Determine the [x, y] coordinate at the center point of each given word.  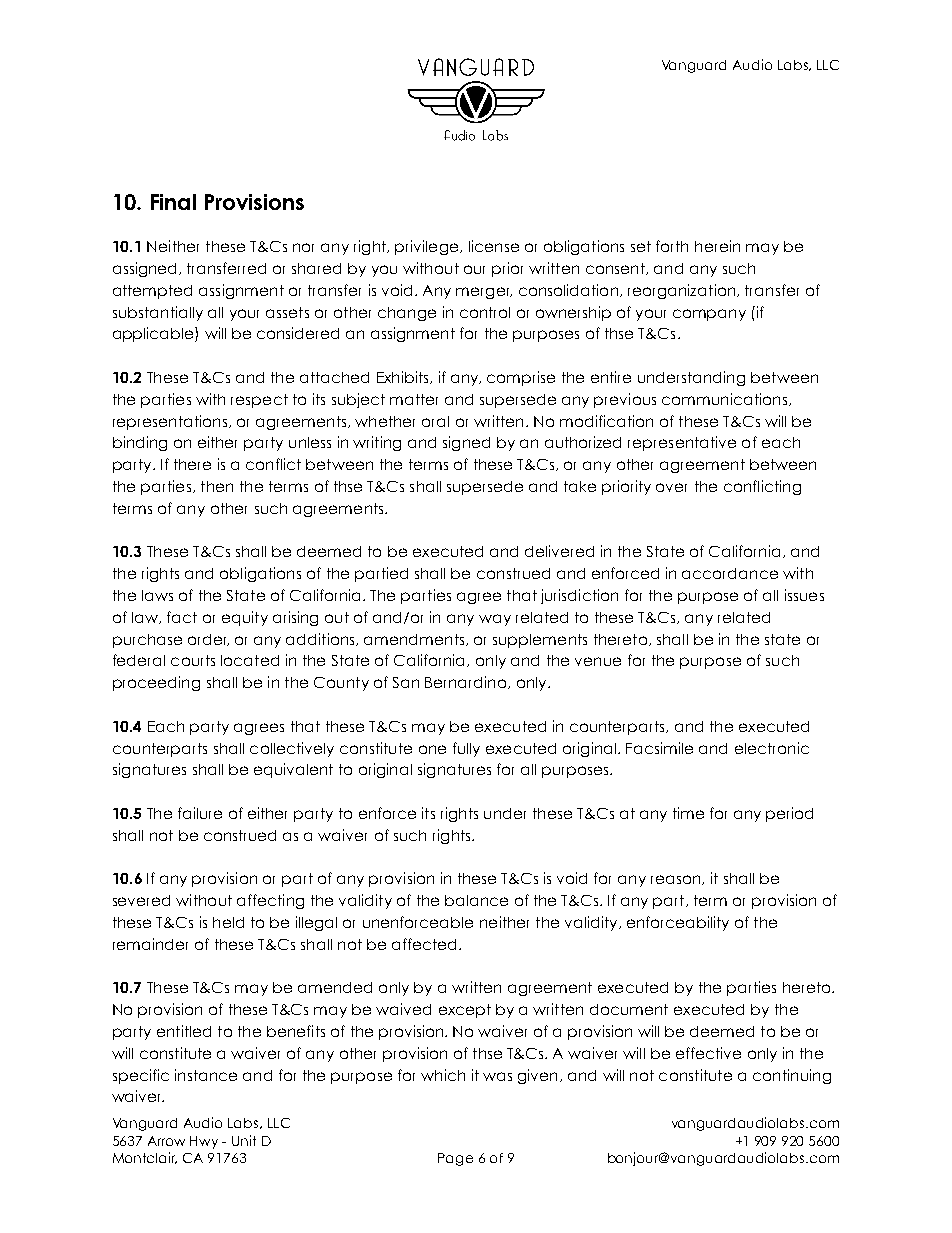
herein [717, 246]
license [494, 246]
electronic [772, 748]
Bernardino [467, 682]
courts [193, 660]
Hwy [204, 1142]
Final [173, 202]
